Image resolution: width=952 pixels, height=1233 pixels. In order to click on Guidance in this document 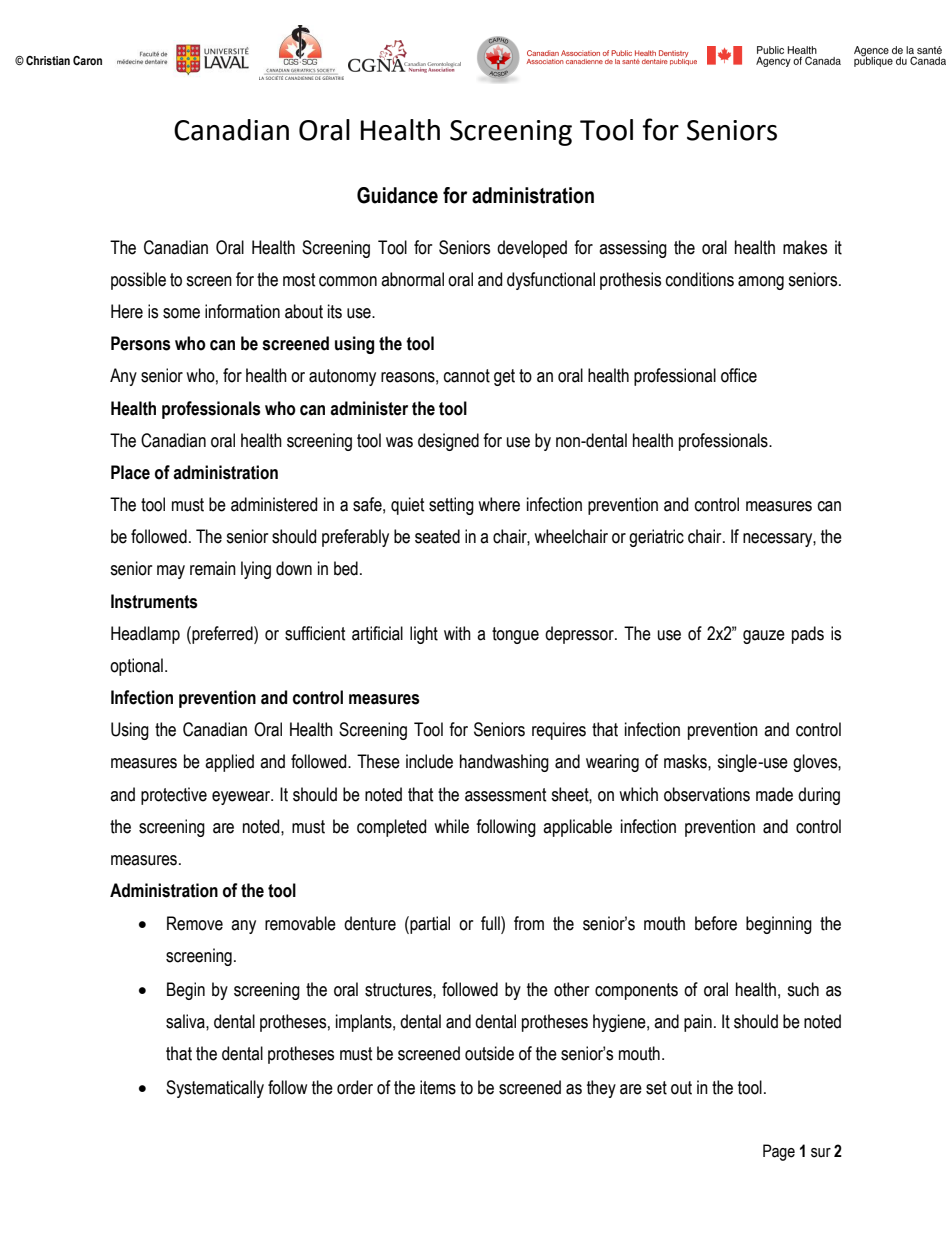, I will do `click(397, 195)`.
